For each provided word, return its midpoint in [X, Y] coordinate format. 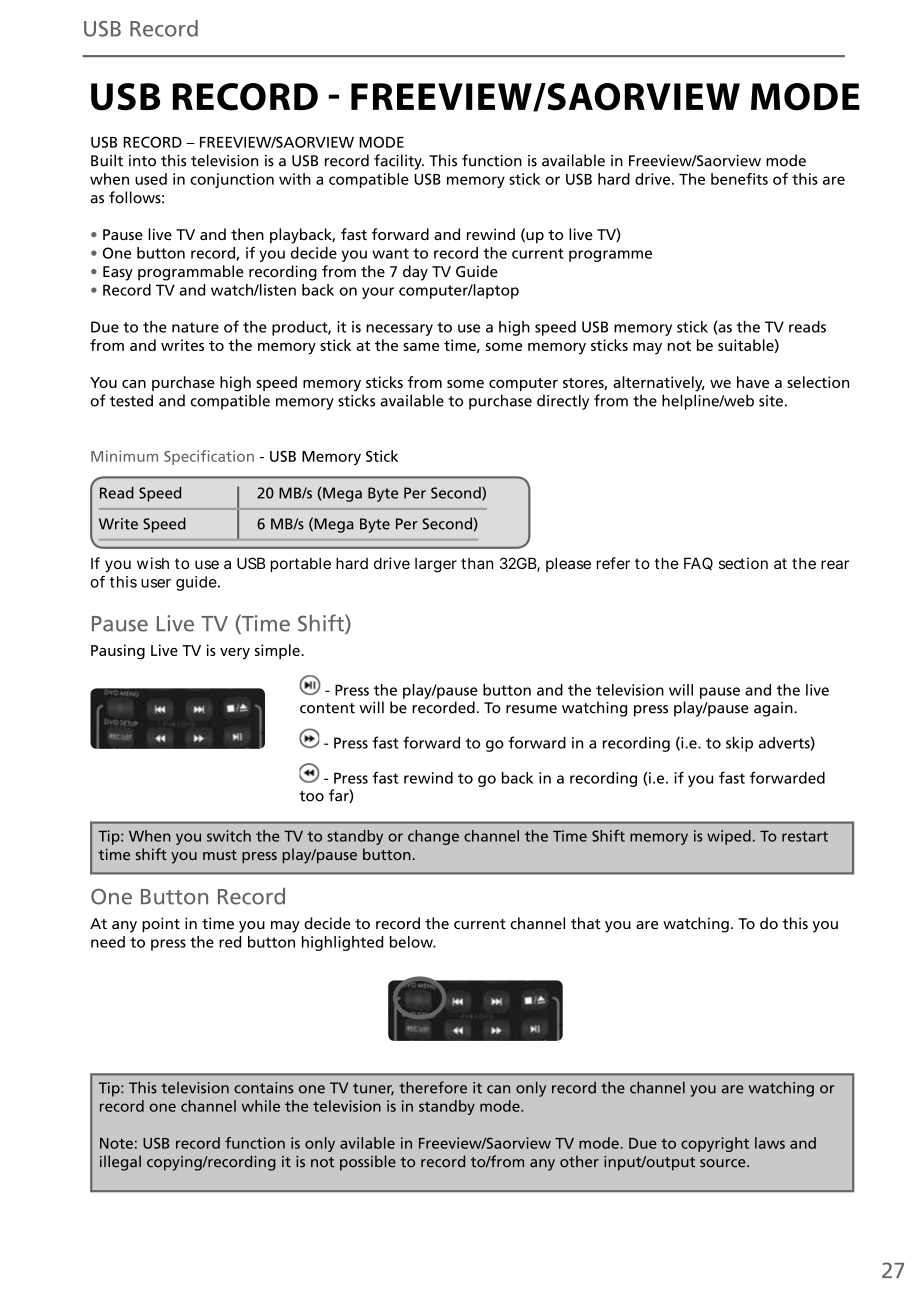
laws [770, 1143]
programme [610, 256]
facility [399, 162]
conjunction [232, 180]
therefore [433, 1087]
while [261, 1106]
